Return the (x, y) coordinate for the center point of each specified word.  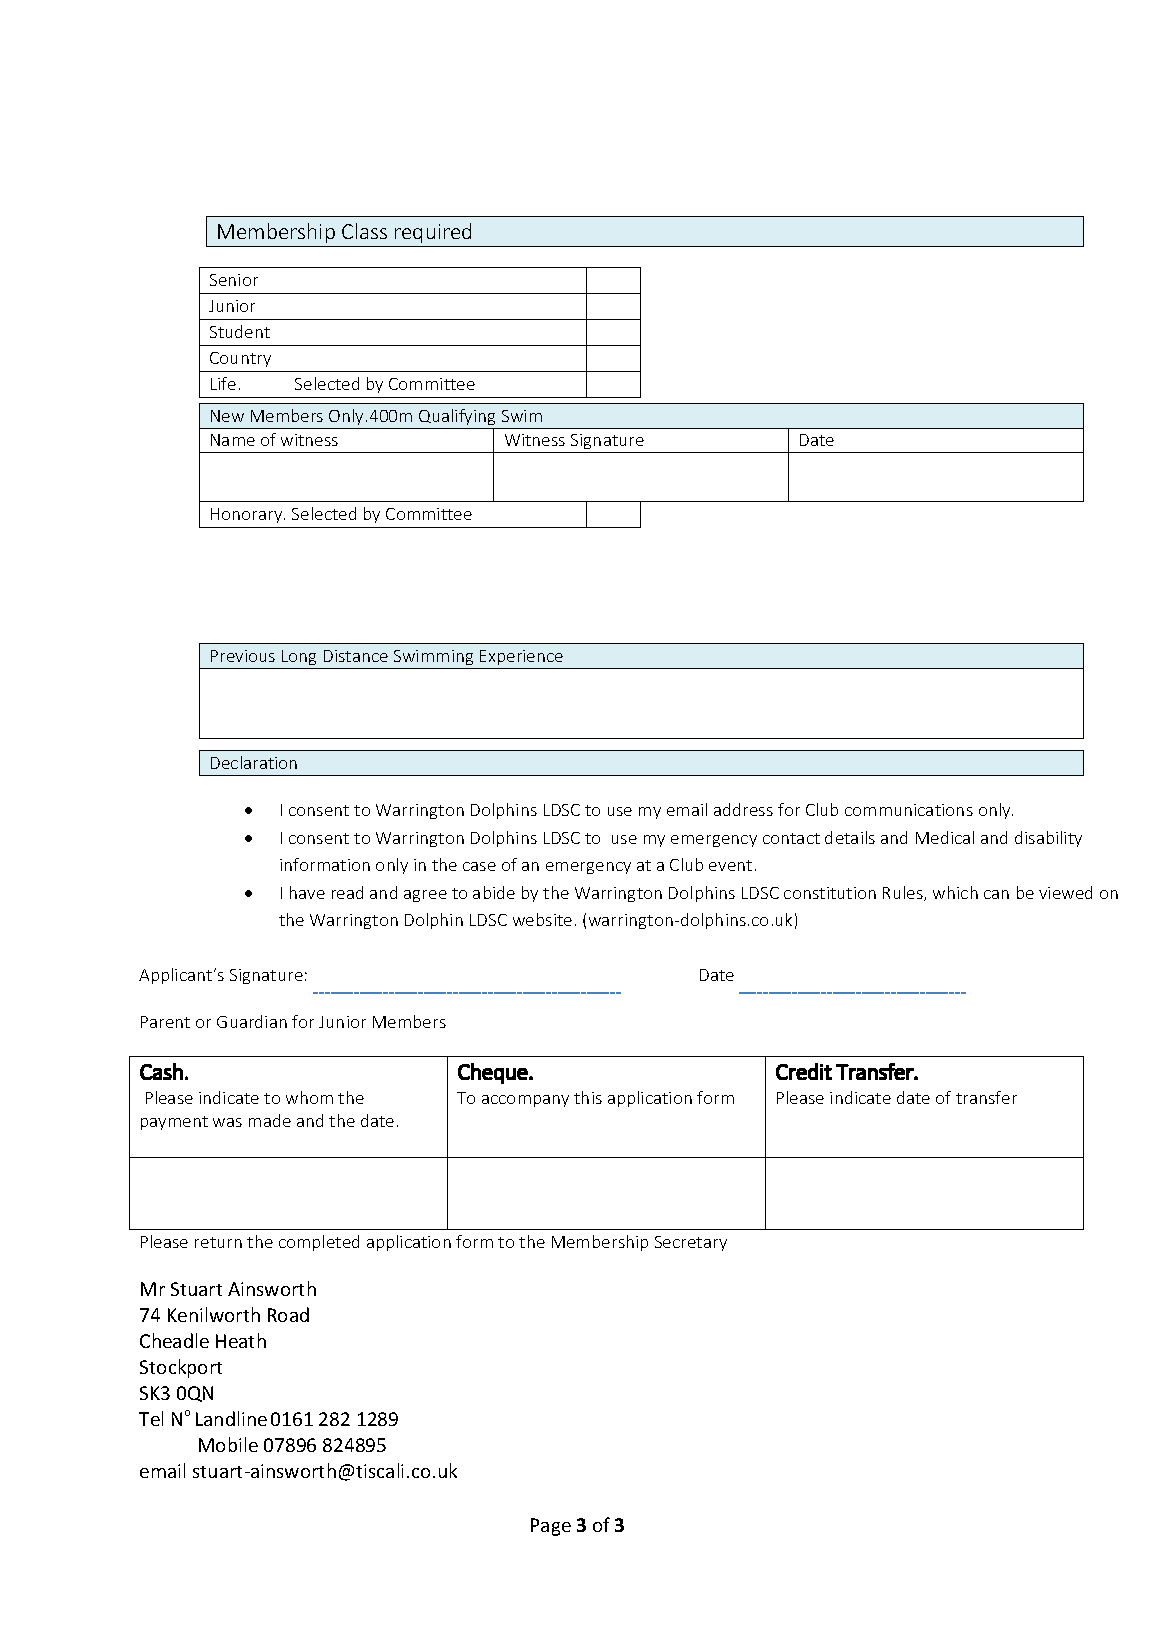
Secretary (691, 1243)
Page (551, 1527)
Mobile (228, 1444)
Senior (234, 280)
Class (364, 231)
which (955, 892)
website (542, 919)
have (307, 892)
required (433, 233)
